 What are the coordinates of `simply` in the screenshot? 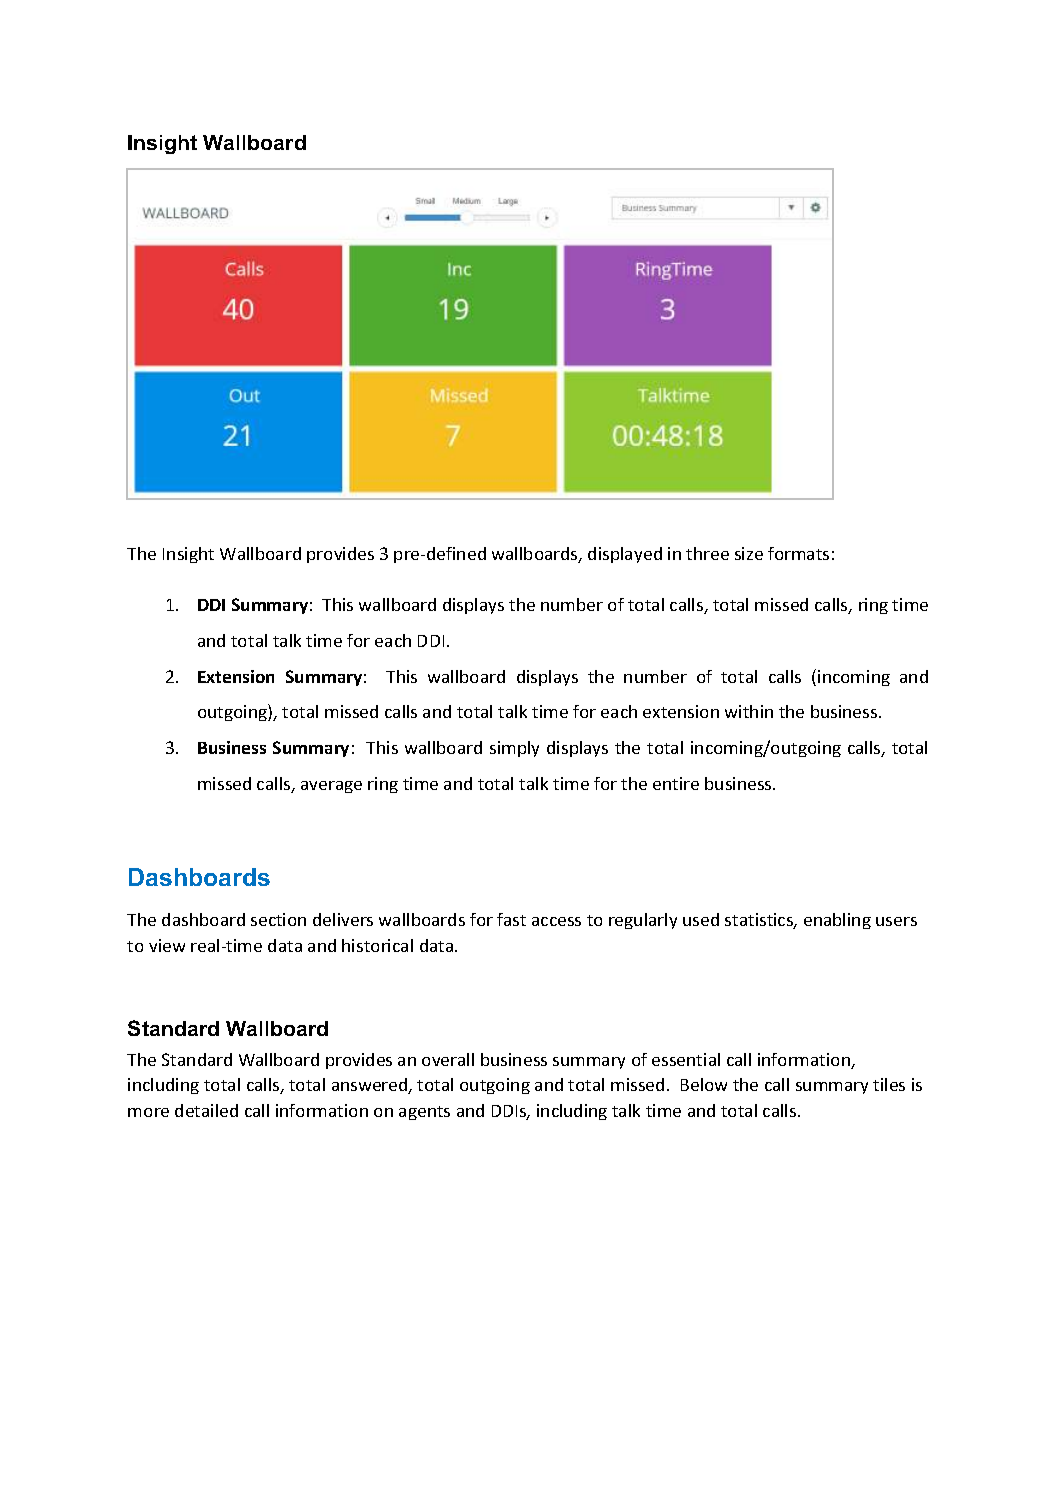 It's located at (514, 749).
